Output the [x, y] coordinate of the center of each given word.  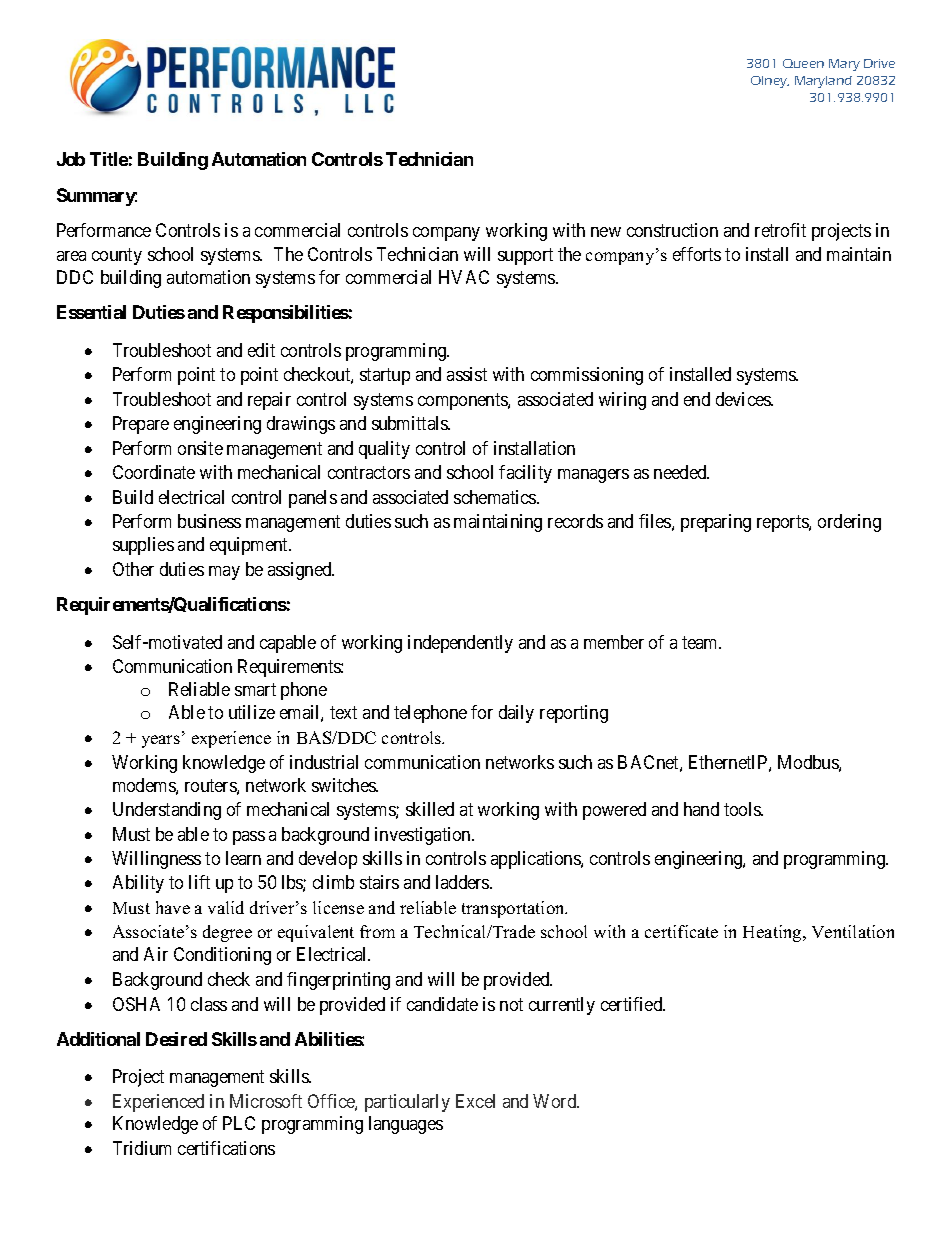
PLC [239, 1123]
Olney [770, 82]
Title [109, 159]
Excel [475, 1101]
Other [133, 569]
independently [460, 644]
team [701, 642]
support [525, 256]
